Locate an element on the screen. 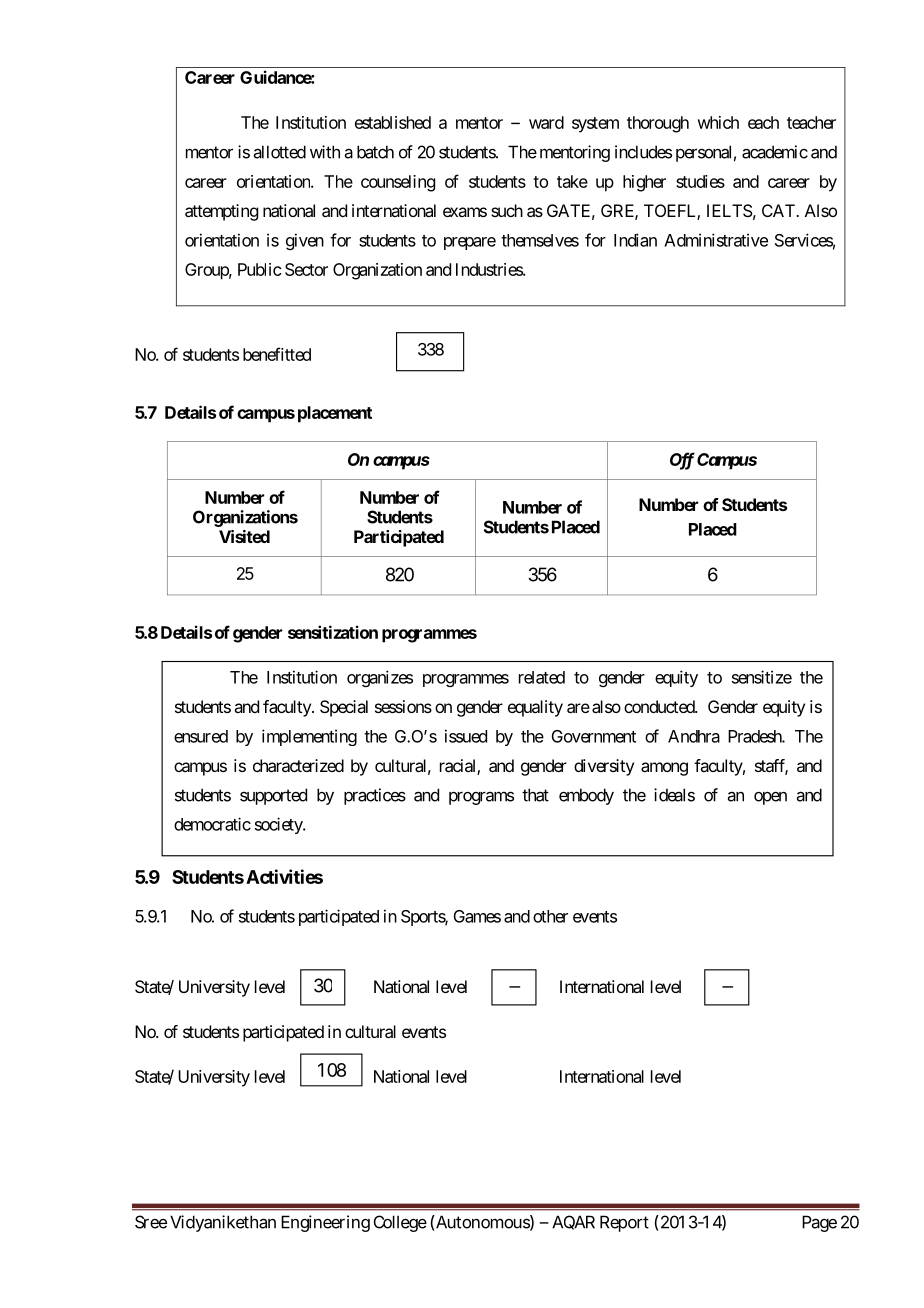 Image resolution: width=924 pixels, height=1308 pixels. studies is located at coordinates (700, 181).
